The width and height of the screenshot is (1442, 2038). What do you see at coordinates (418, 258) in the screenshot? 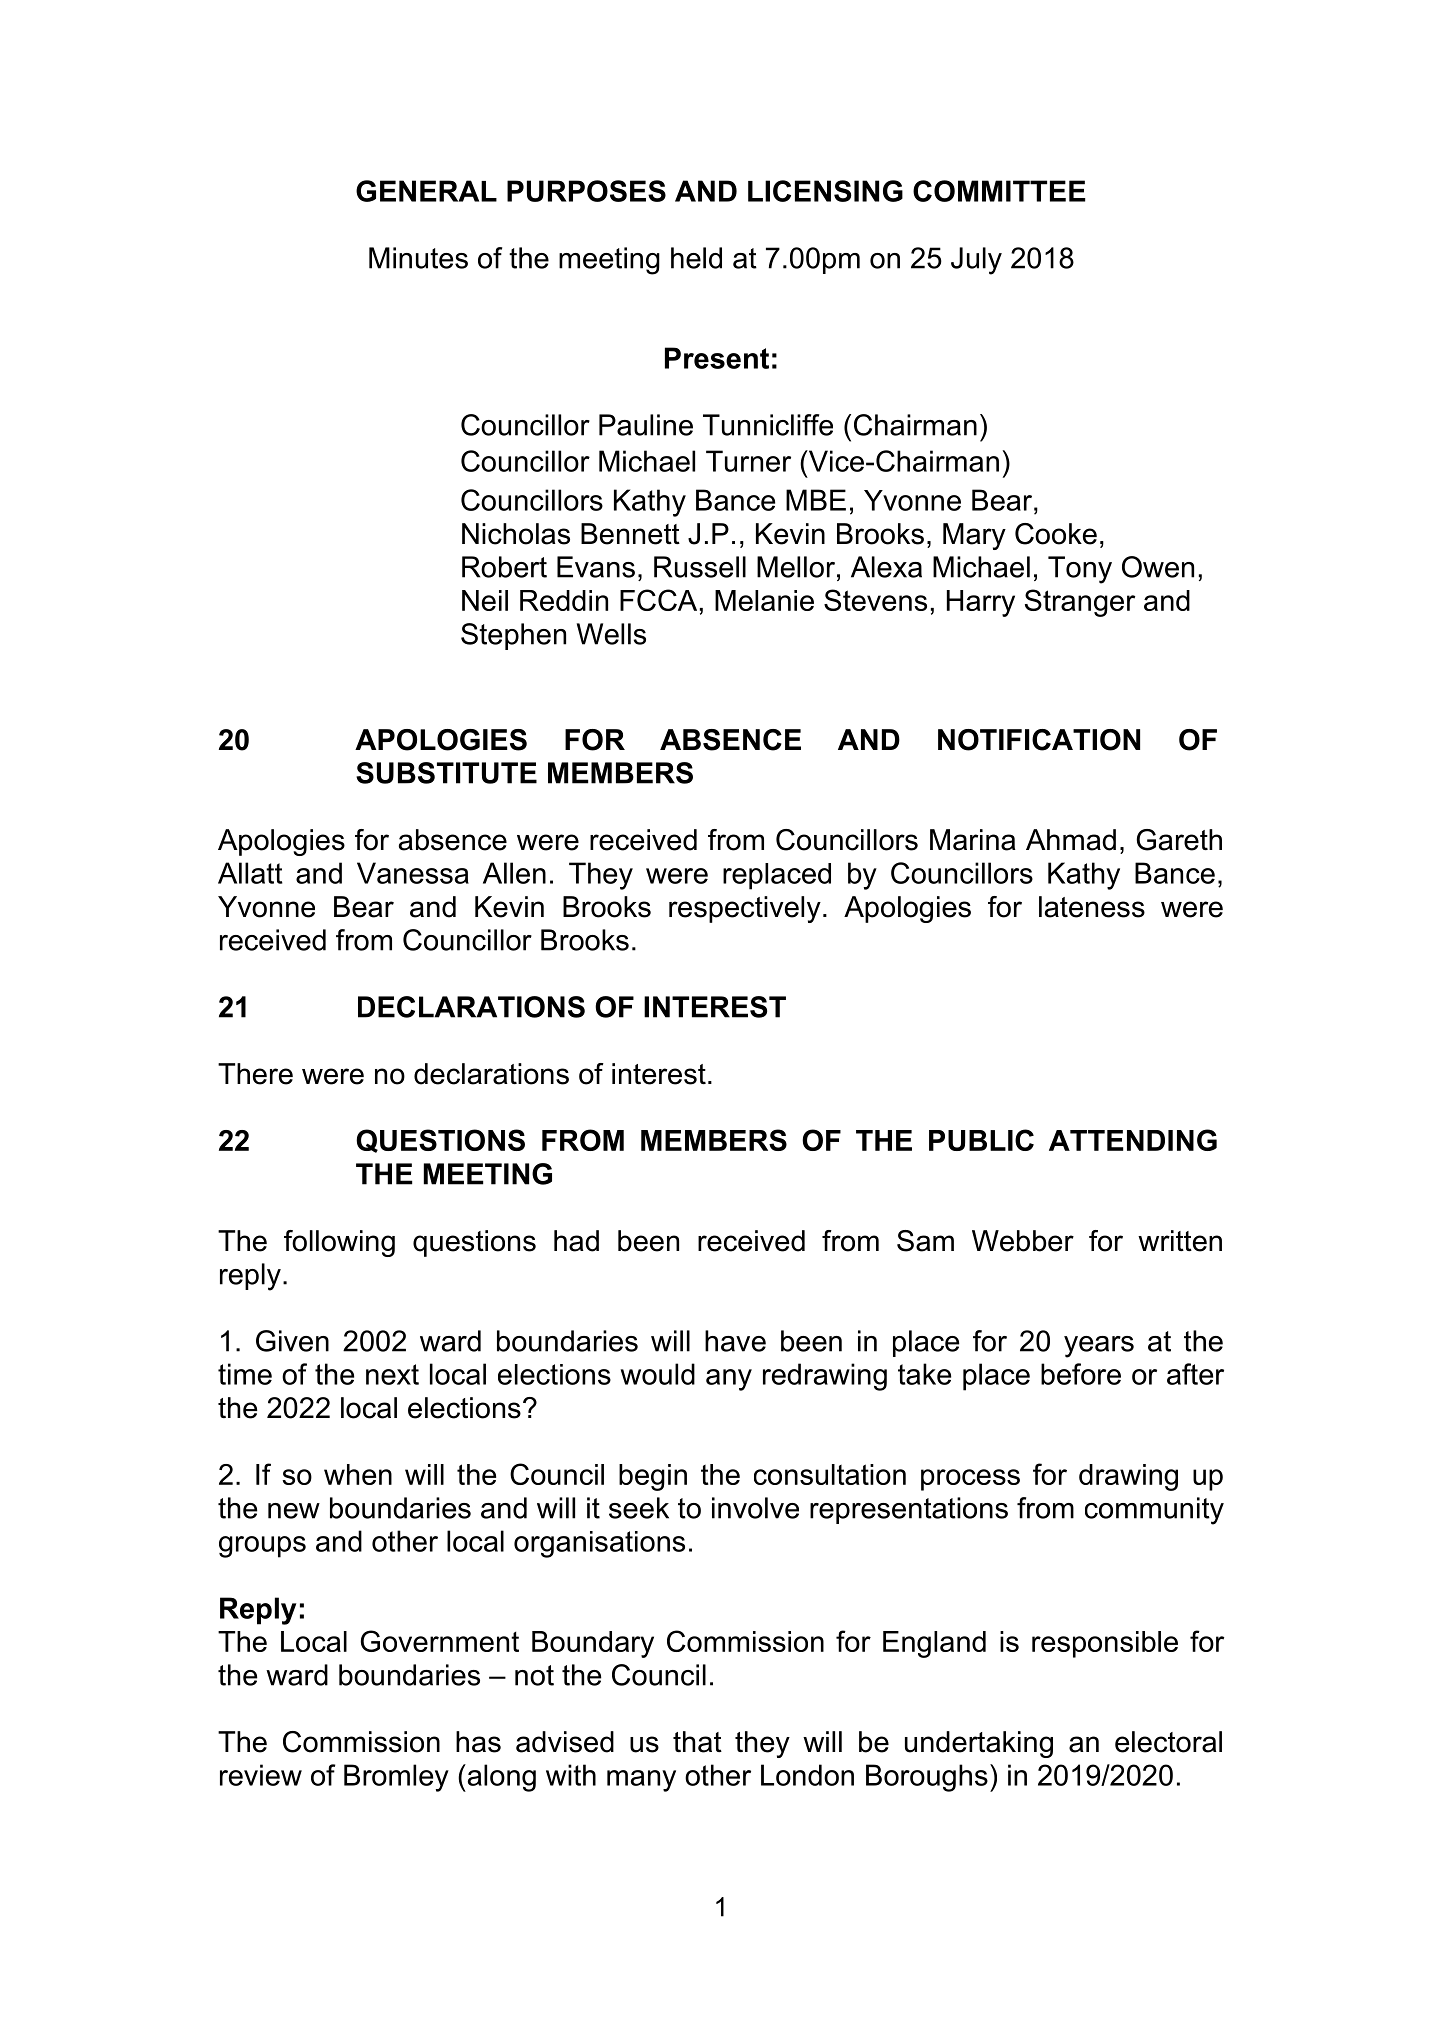
I see `Minutes` at bounding box center [418, 258].
